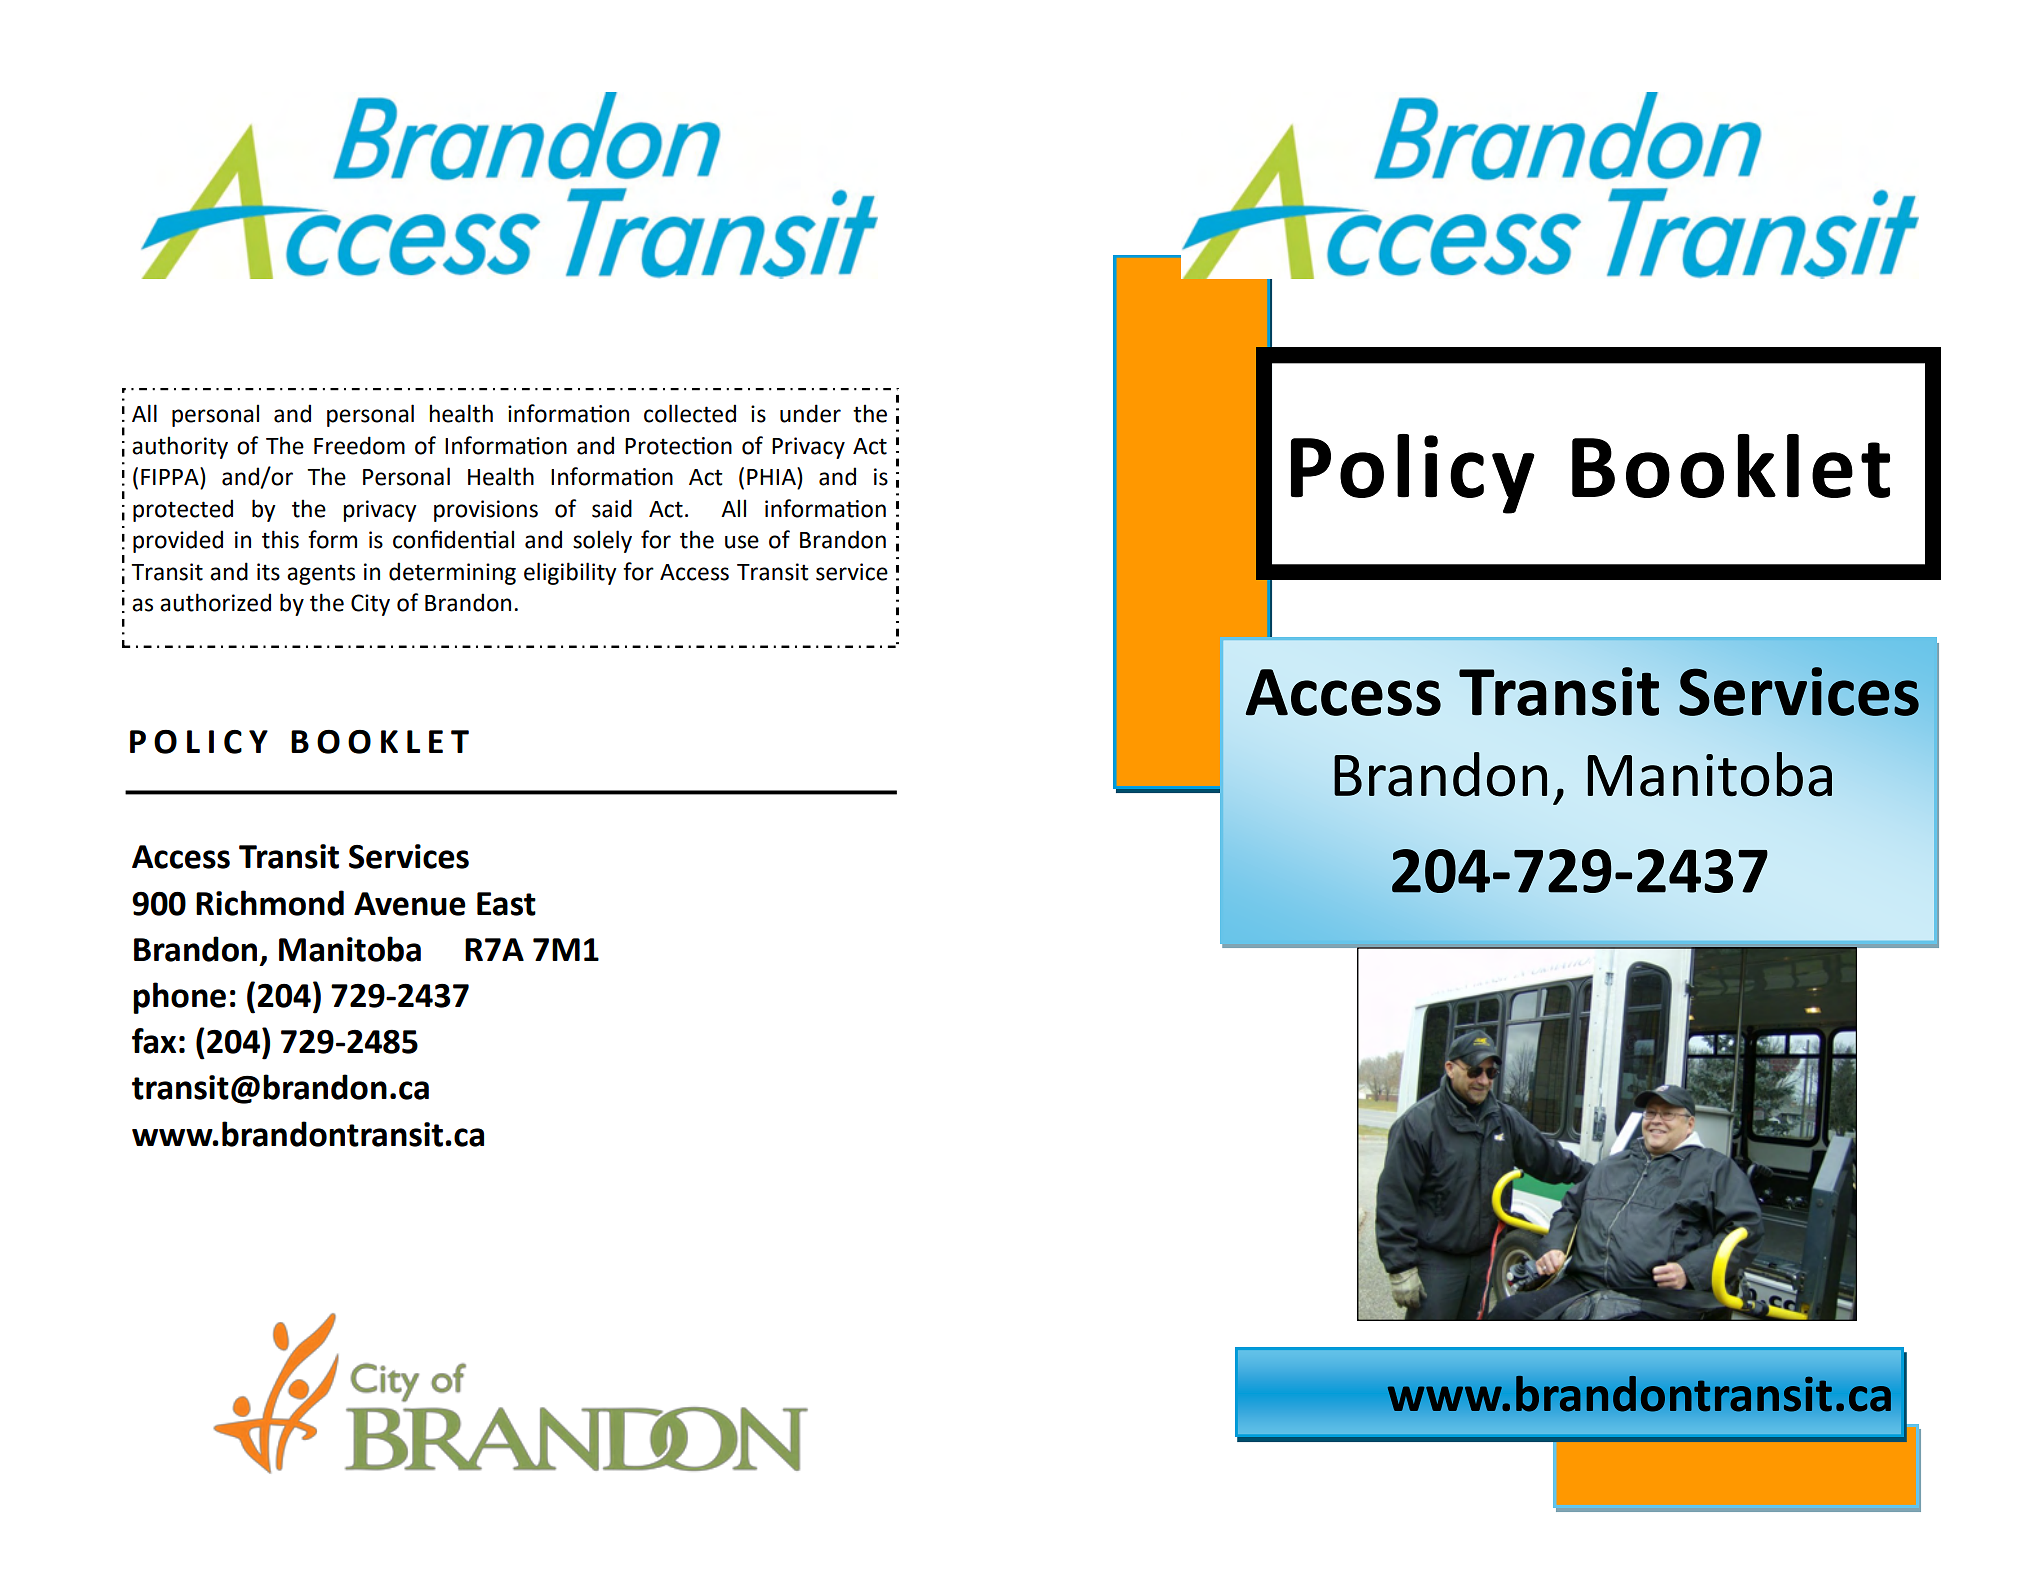 This page has height=1577, width=2041. Describe the element at coordinates (179, 998) in the page. I see `phone` at that location.
